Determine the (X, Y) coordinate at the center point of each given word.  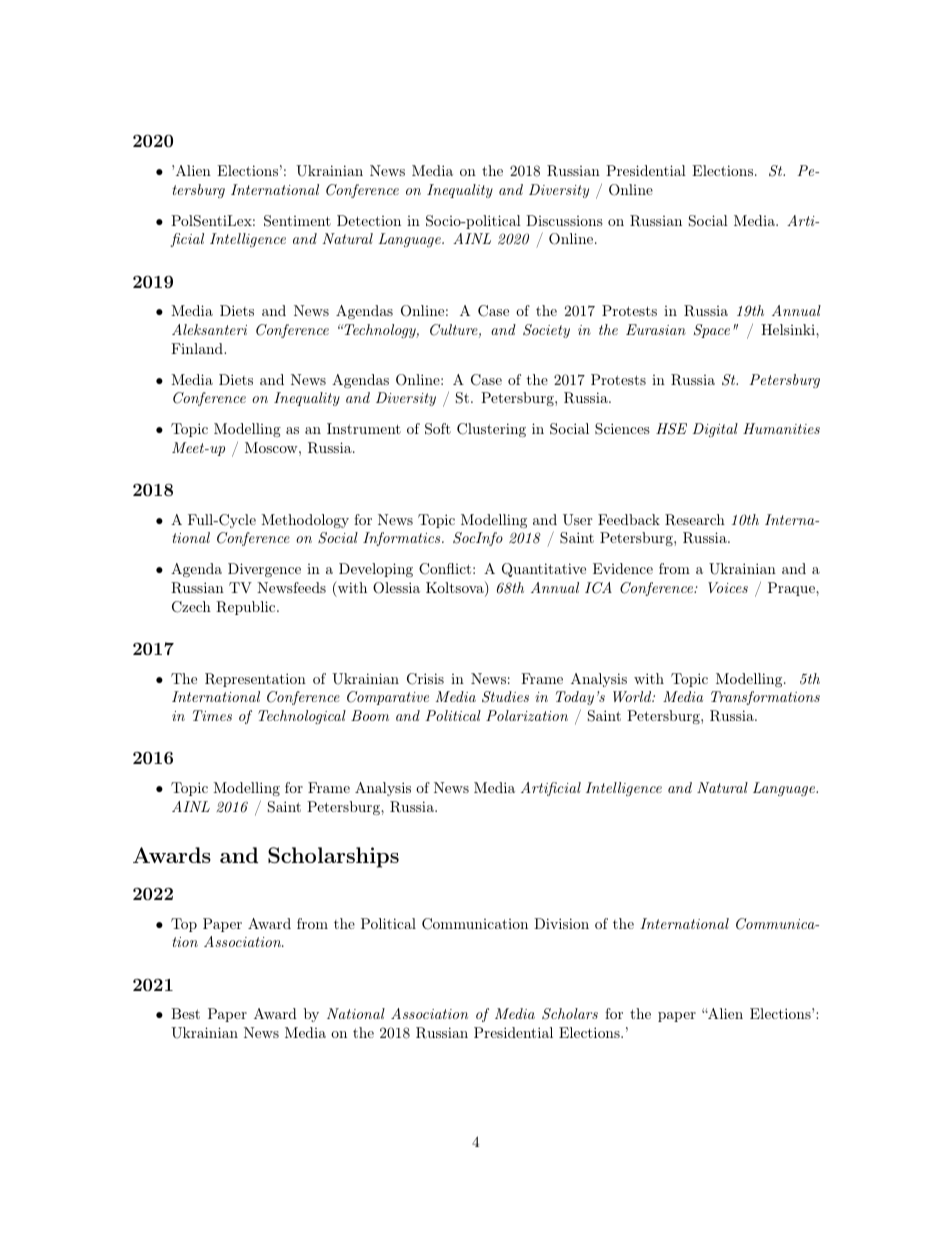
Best (185, 1013)
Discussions (564, 220)
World (633, 696)
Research (695, 520)
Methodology (305, 521)
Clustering (491, 430)
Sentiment (297, 221)
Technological (302, 717)
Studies (505, 697)
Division (561, 923)
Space (712, 331)
